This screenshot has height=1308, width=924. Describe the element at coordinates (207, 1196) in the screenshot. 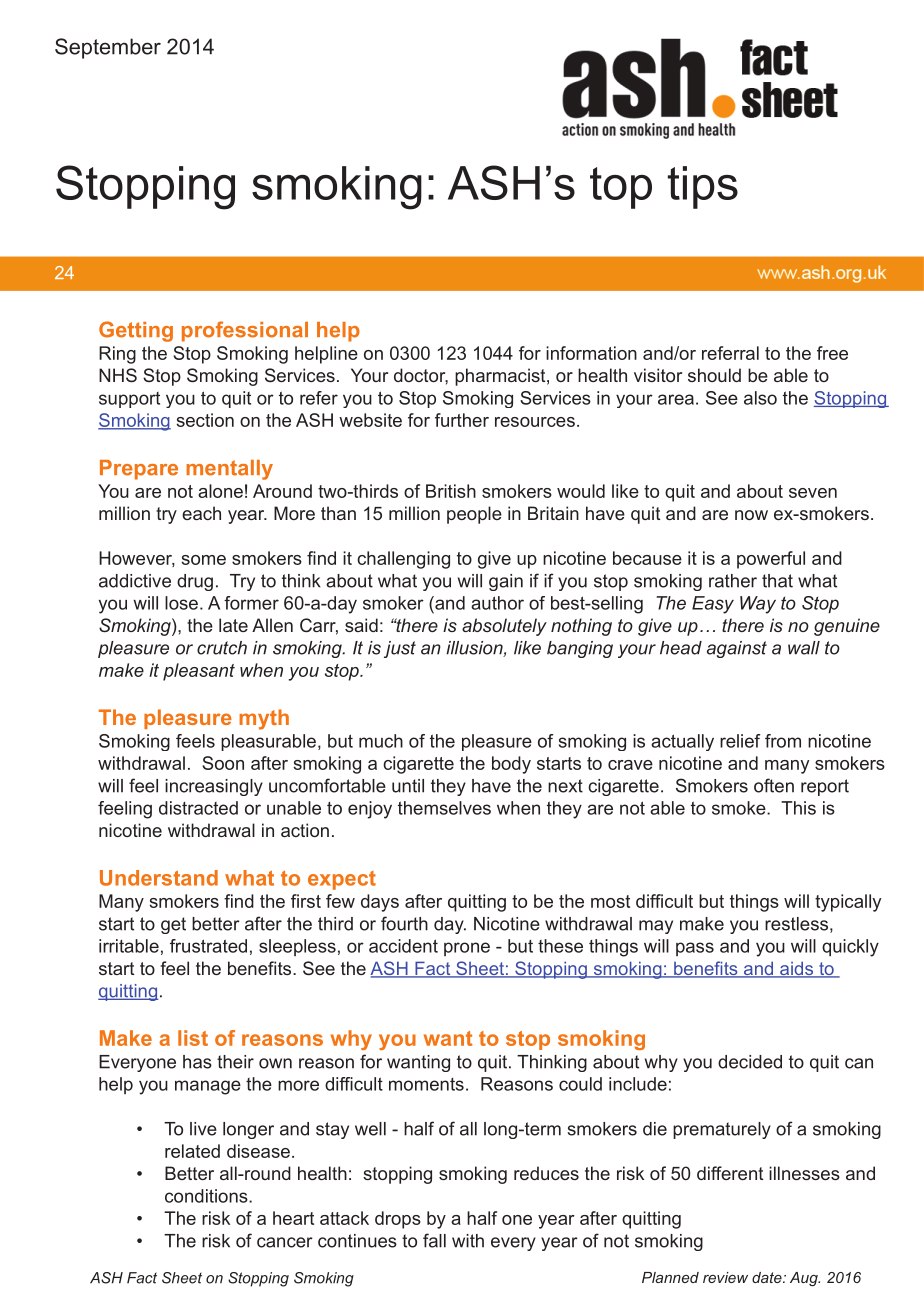

I see `conditions` at that location.
